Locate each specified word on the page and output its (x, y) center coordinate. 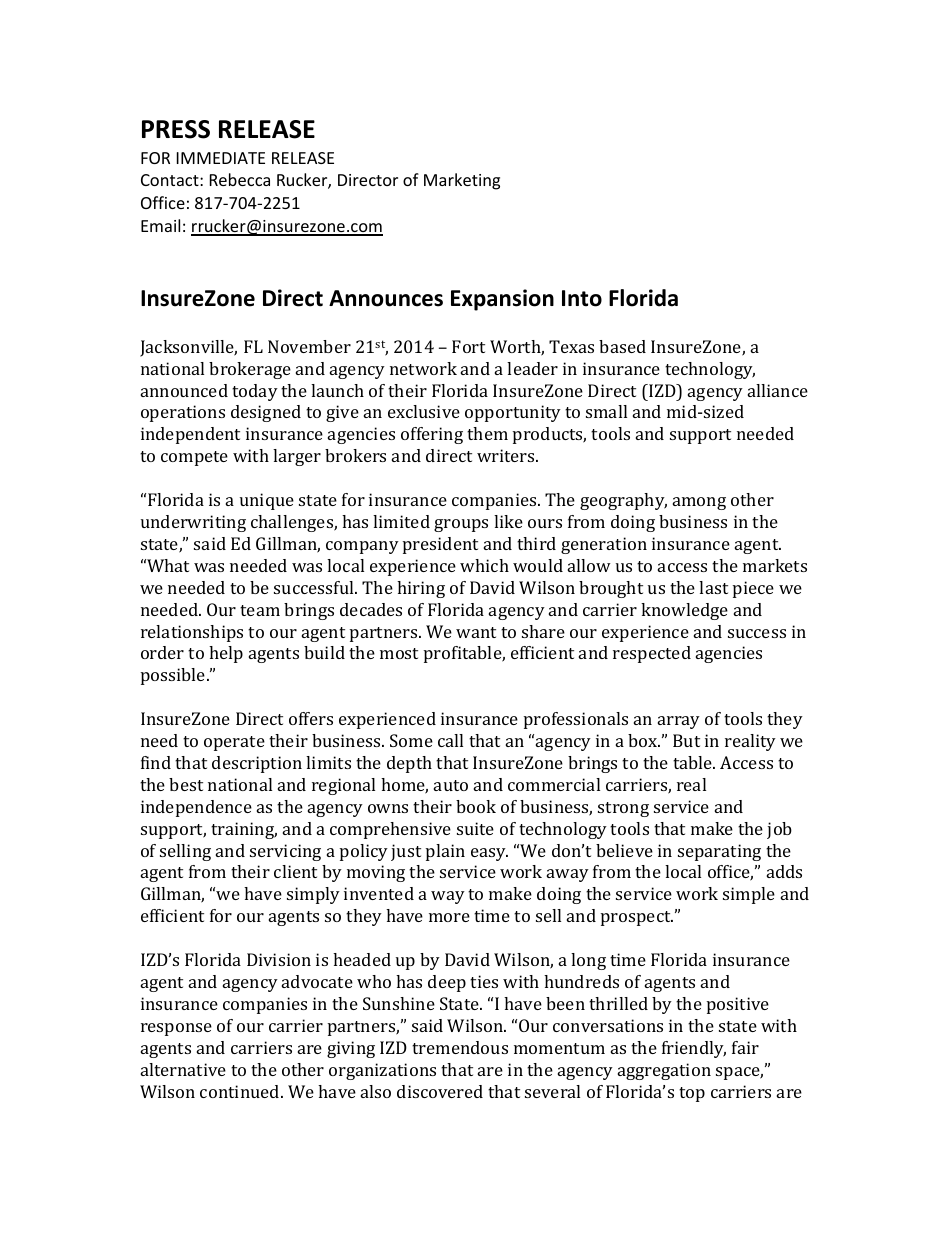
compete (194, 458)
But (686, 740)
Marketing (462, 181)
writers (507, 455)
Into (582, 298)
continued (241, 1091)
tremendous (460, 1047)
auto (451, 785)
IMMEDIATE (221, 158)
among (699, 503)
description (257, 764)
